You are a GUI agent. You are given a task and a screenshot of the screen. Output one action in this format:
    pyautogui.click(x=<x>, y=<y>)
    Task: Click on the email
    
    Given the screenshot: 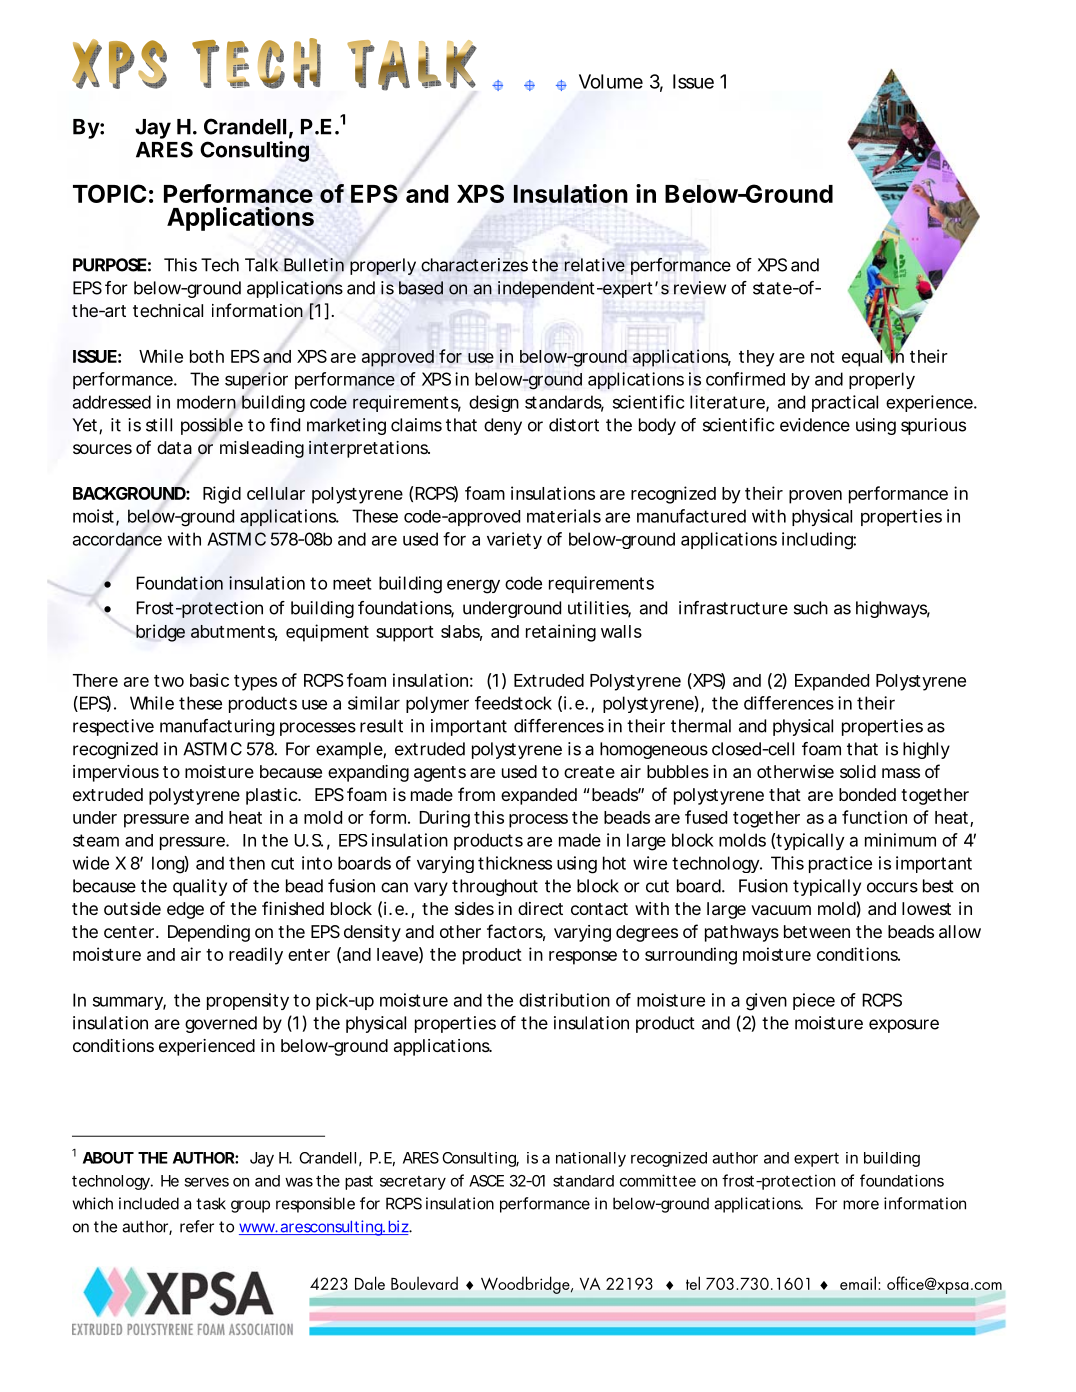 What is the action you would take?
    pyautogui.click(x=858, y=1283)
